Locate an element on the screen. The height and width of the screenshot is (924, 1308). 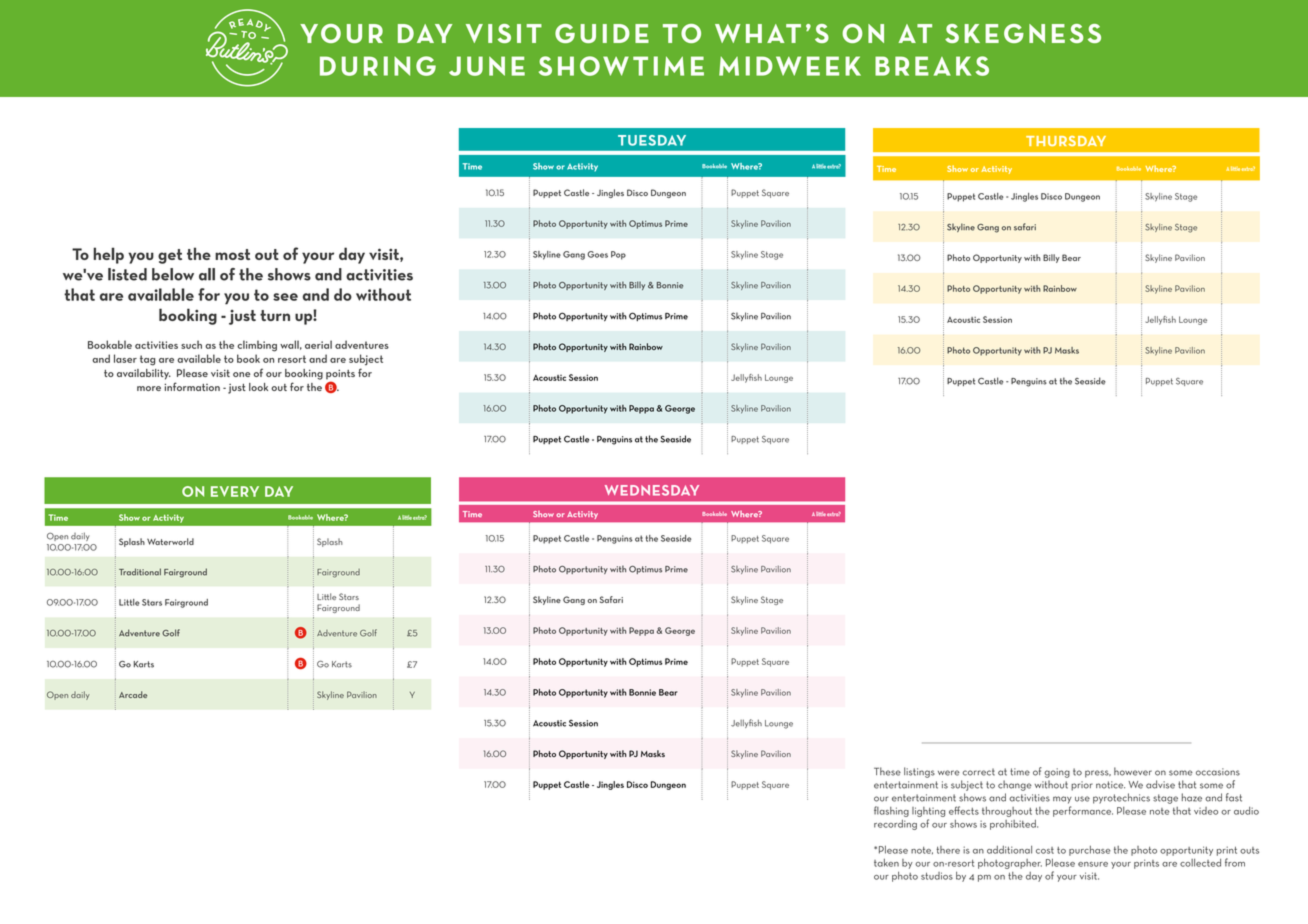
EVERY is located at coordinates (235, 491).
